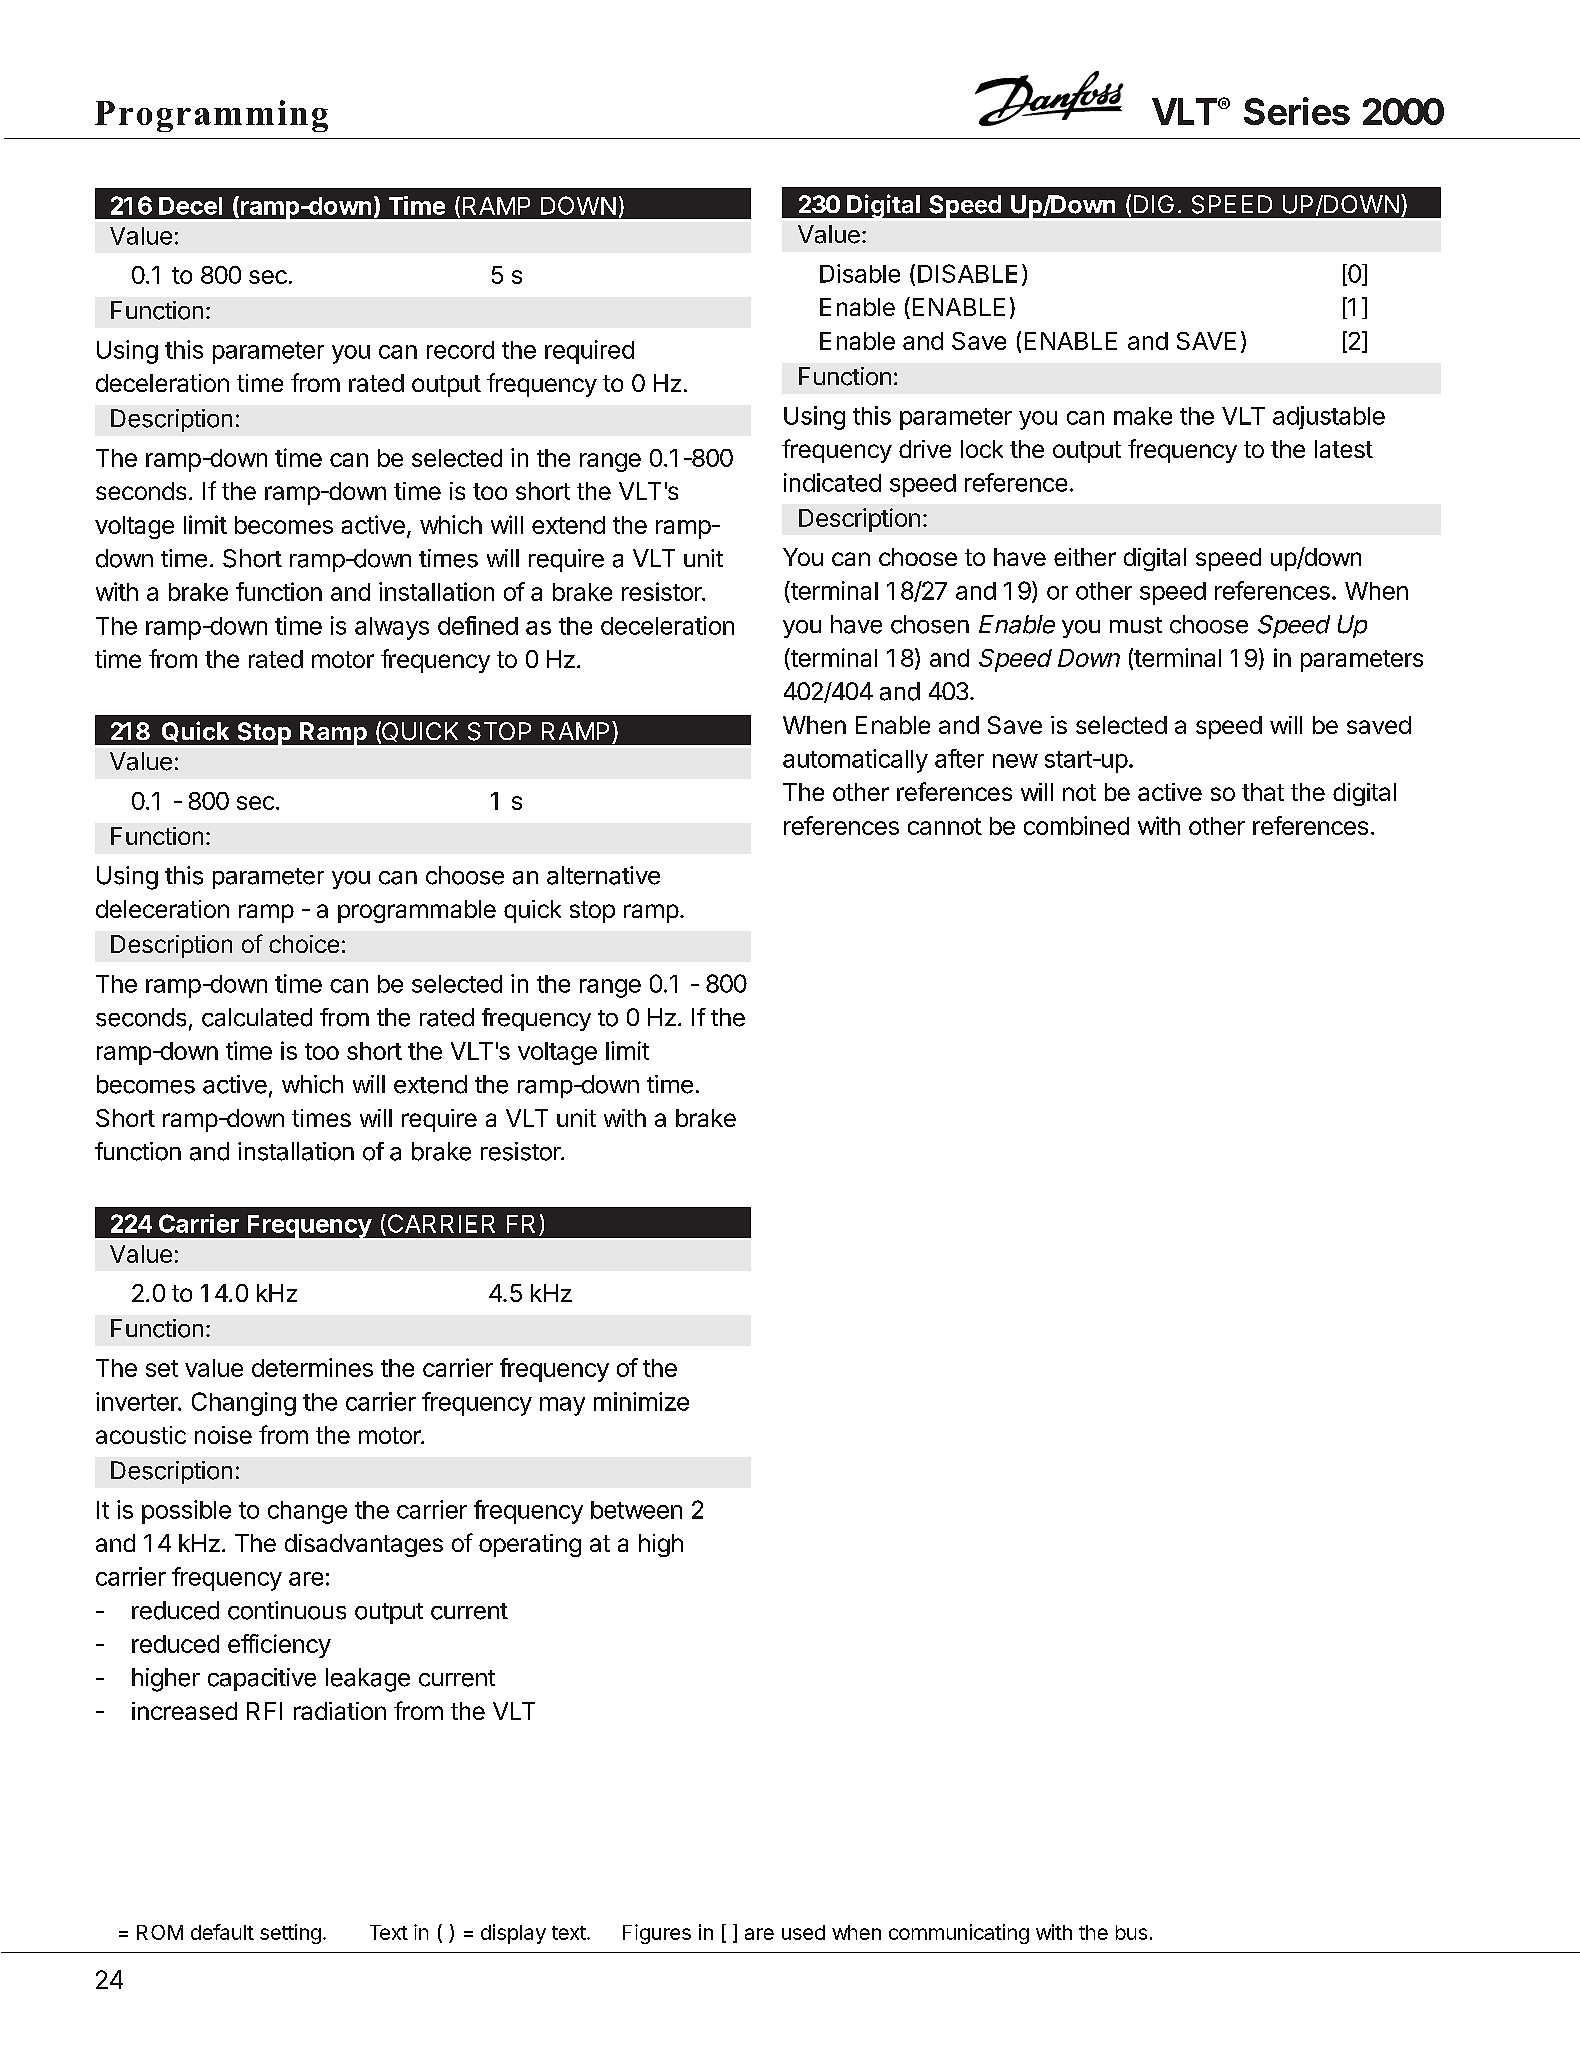 The height and width of the page is (2045, 1580). What do you see at coordinates (290, 1934) in the page?
I see `setting` at bounding box center [290, 1934].
